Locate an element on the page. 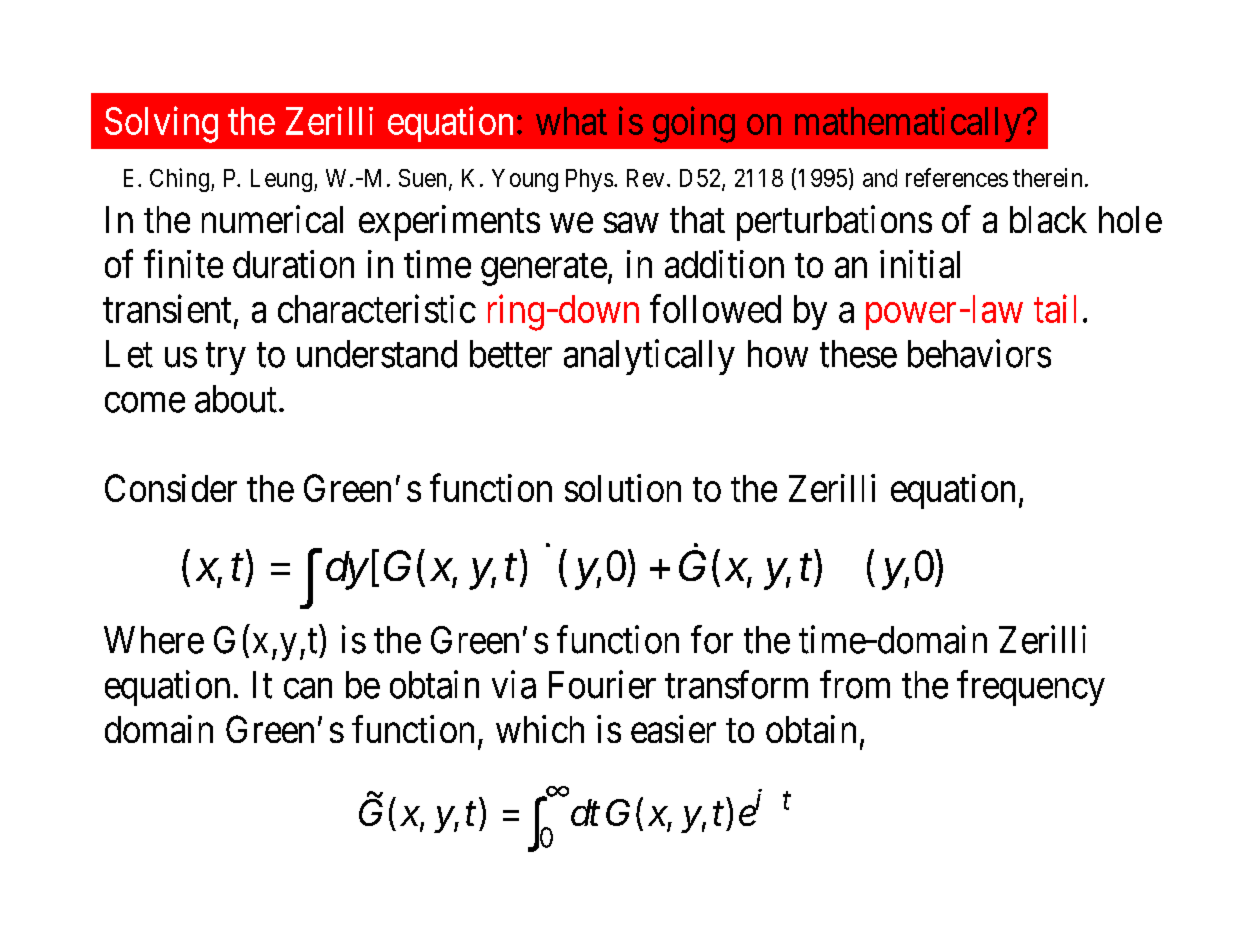  Solving is located at coordinates (161, 124).
